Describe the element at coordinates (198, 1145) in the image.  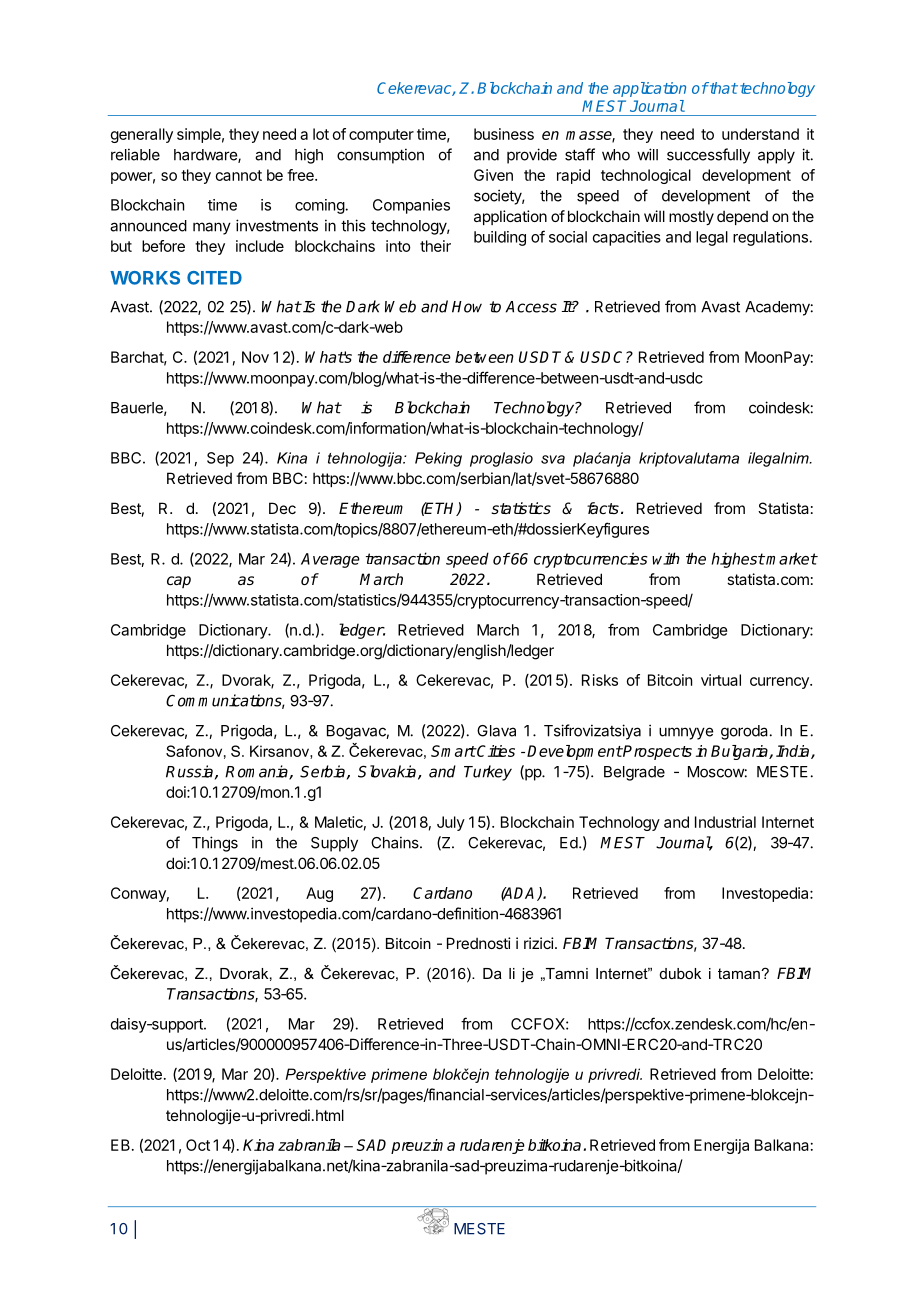
I see `Oct` at that location.
